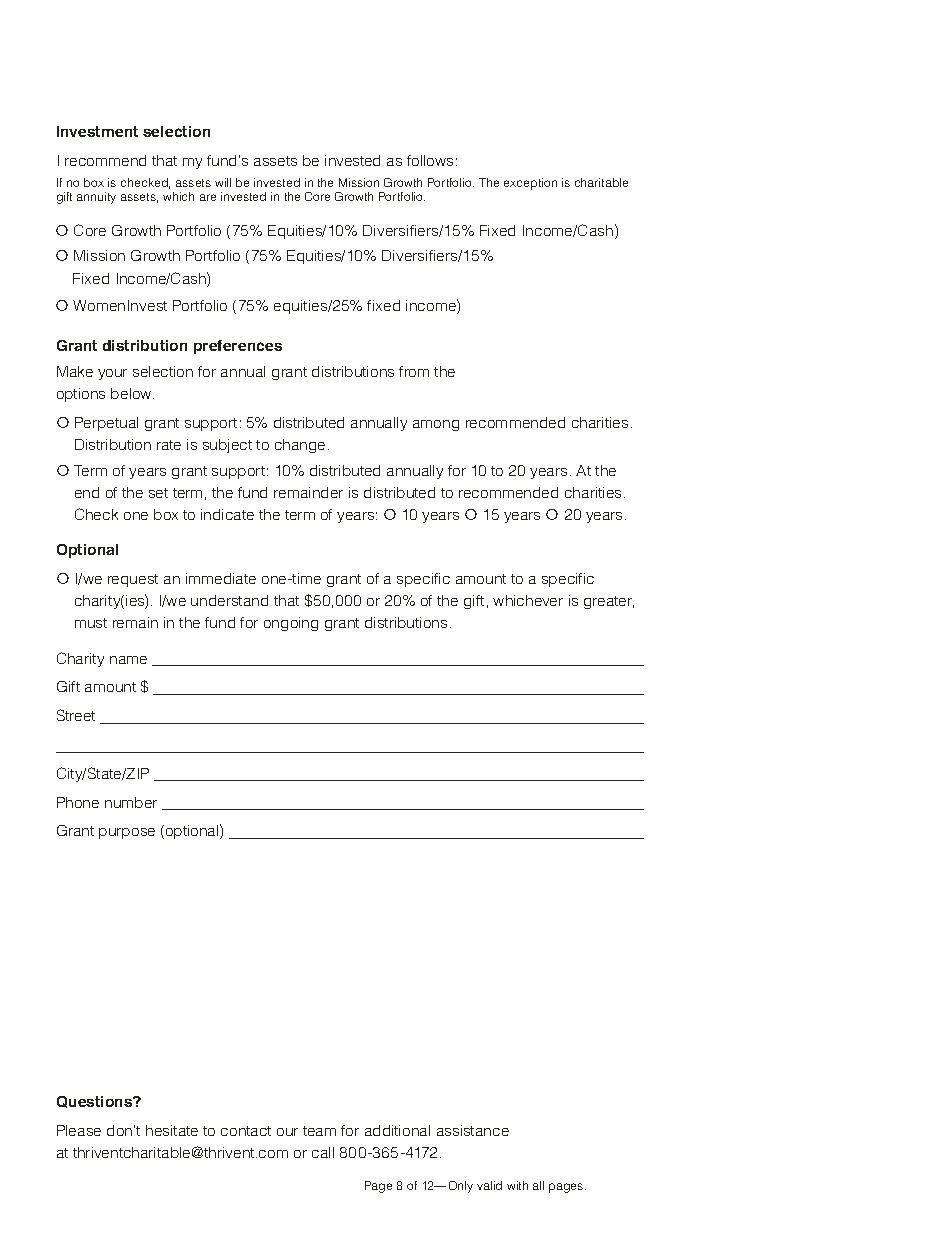 Image resolution: width=952 pixels, height=1233 pixels. I want to click on purpose, so click(127, 833).
